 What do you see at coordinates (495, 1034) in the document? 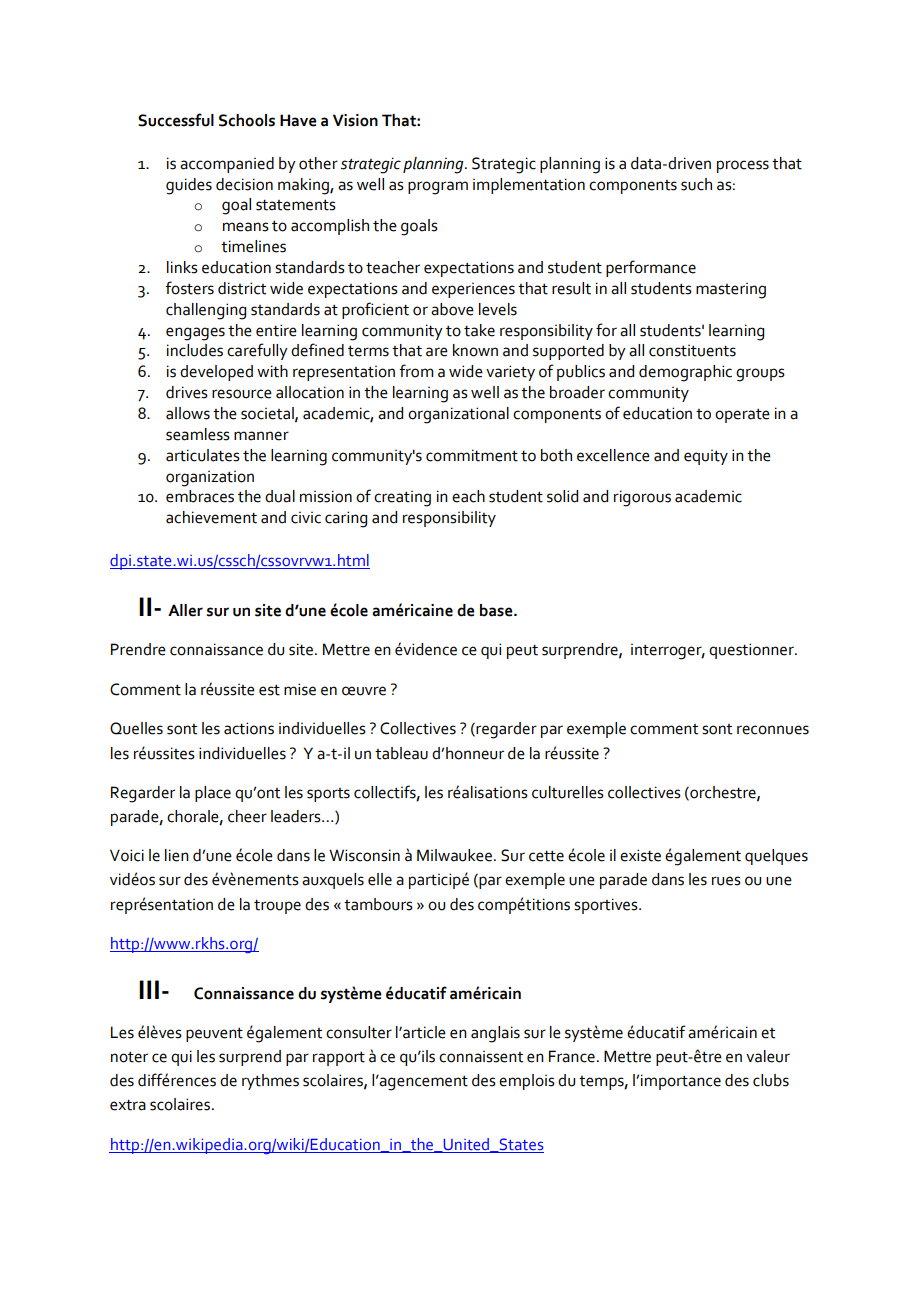
I see `anglais` at bounding box center [495, 1034].
